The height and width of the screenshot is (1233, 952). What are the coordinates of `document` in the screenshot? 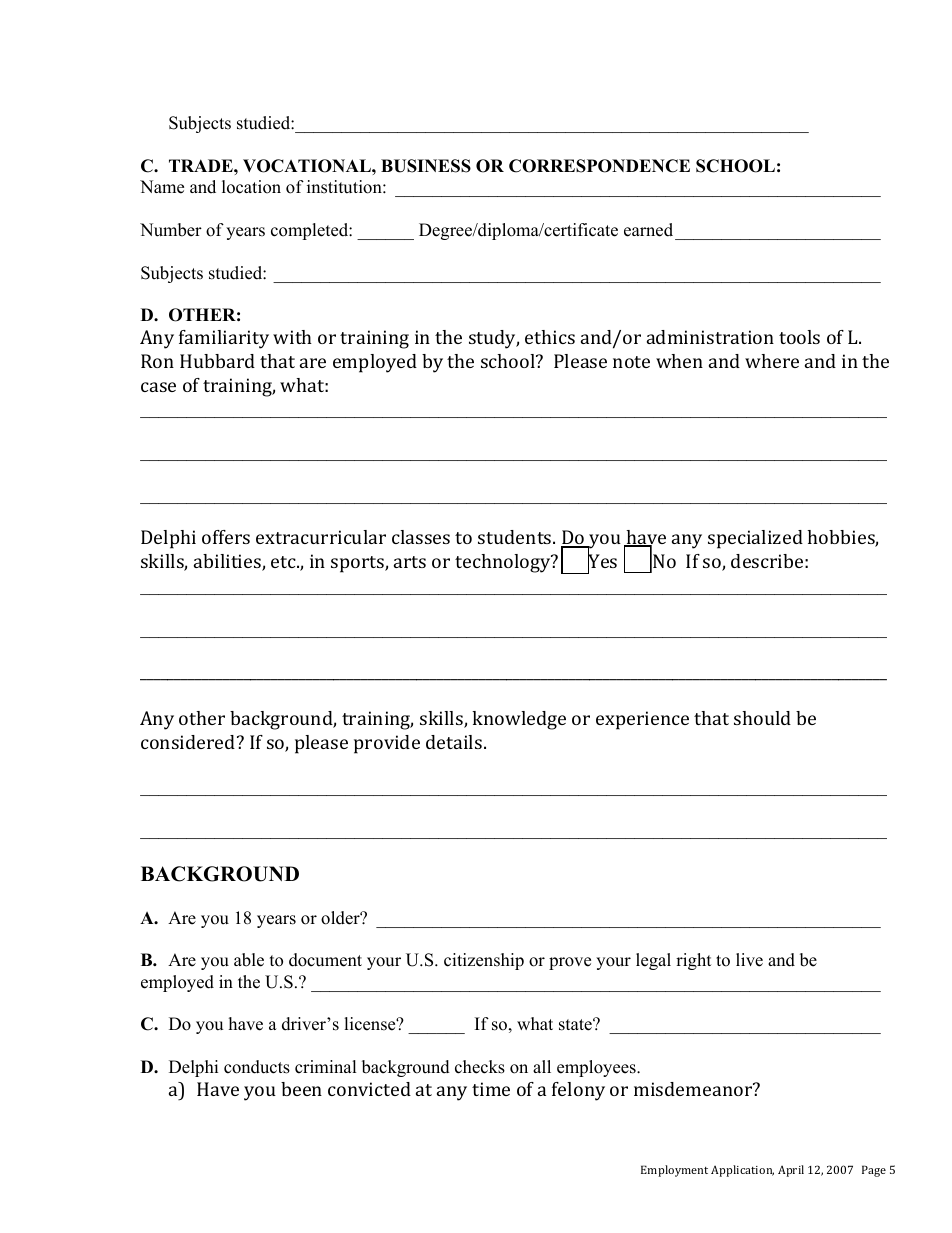 It's located at (325, 960).
